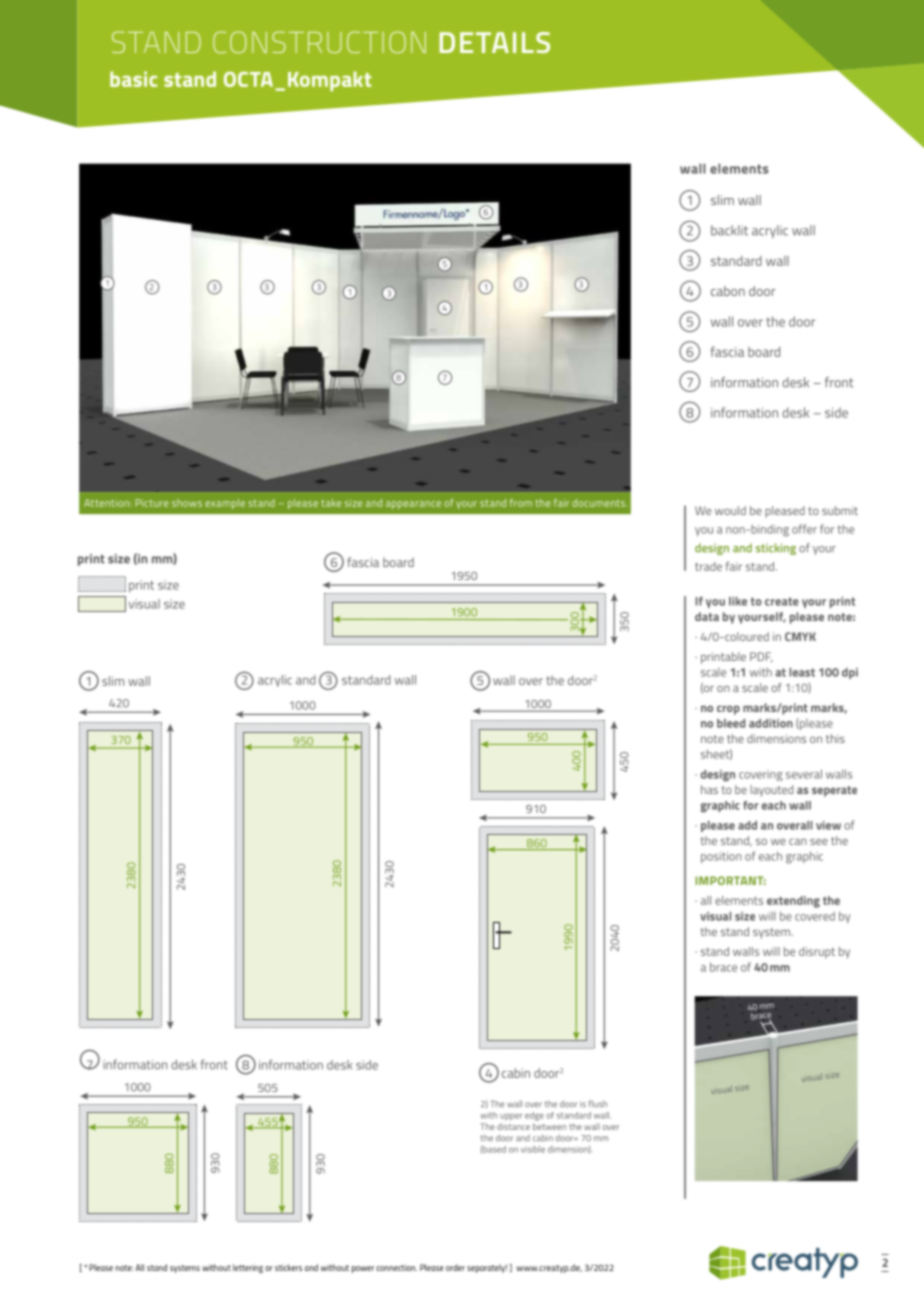  Describe the element at coordinates (248, 1268) in the image. I see `lettering` at that location.
